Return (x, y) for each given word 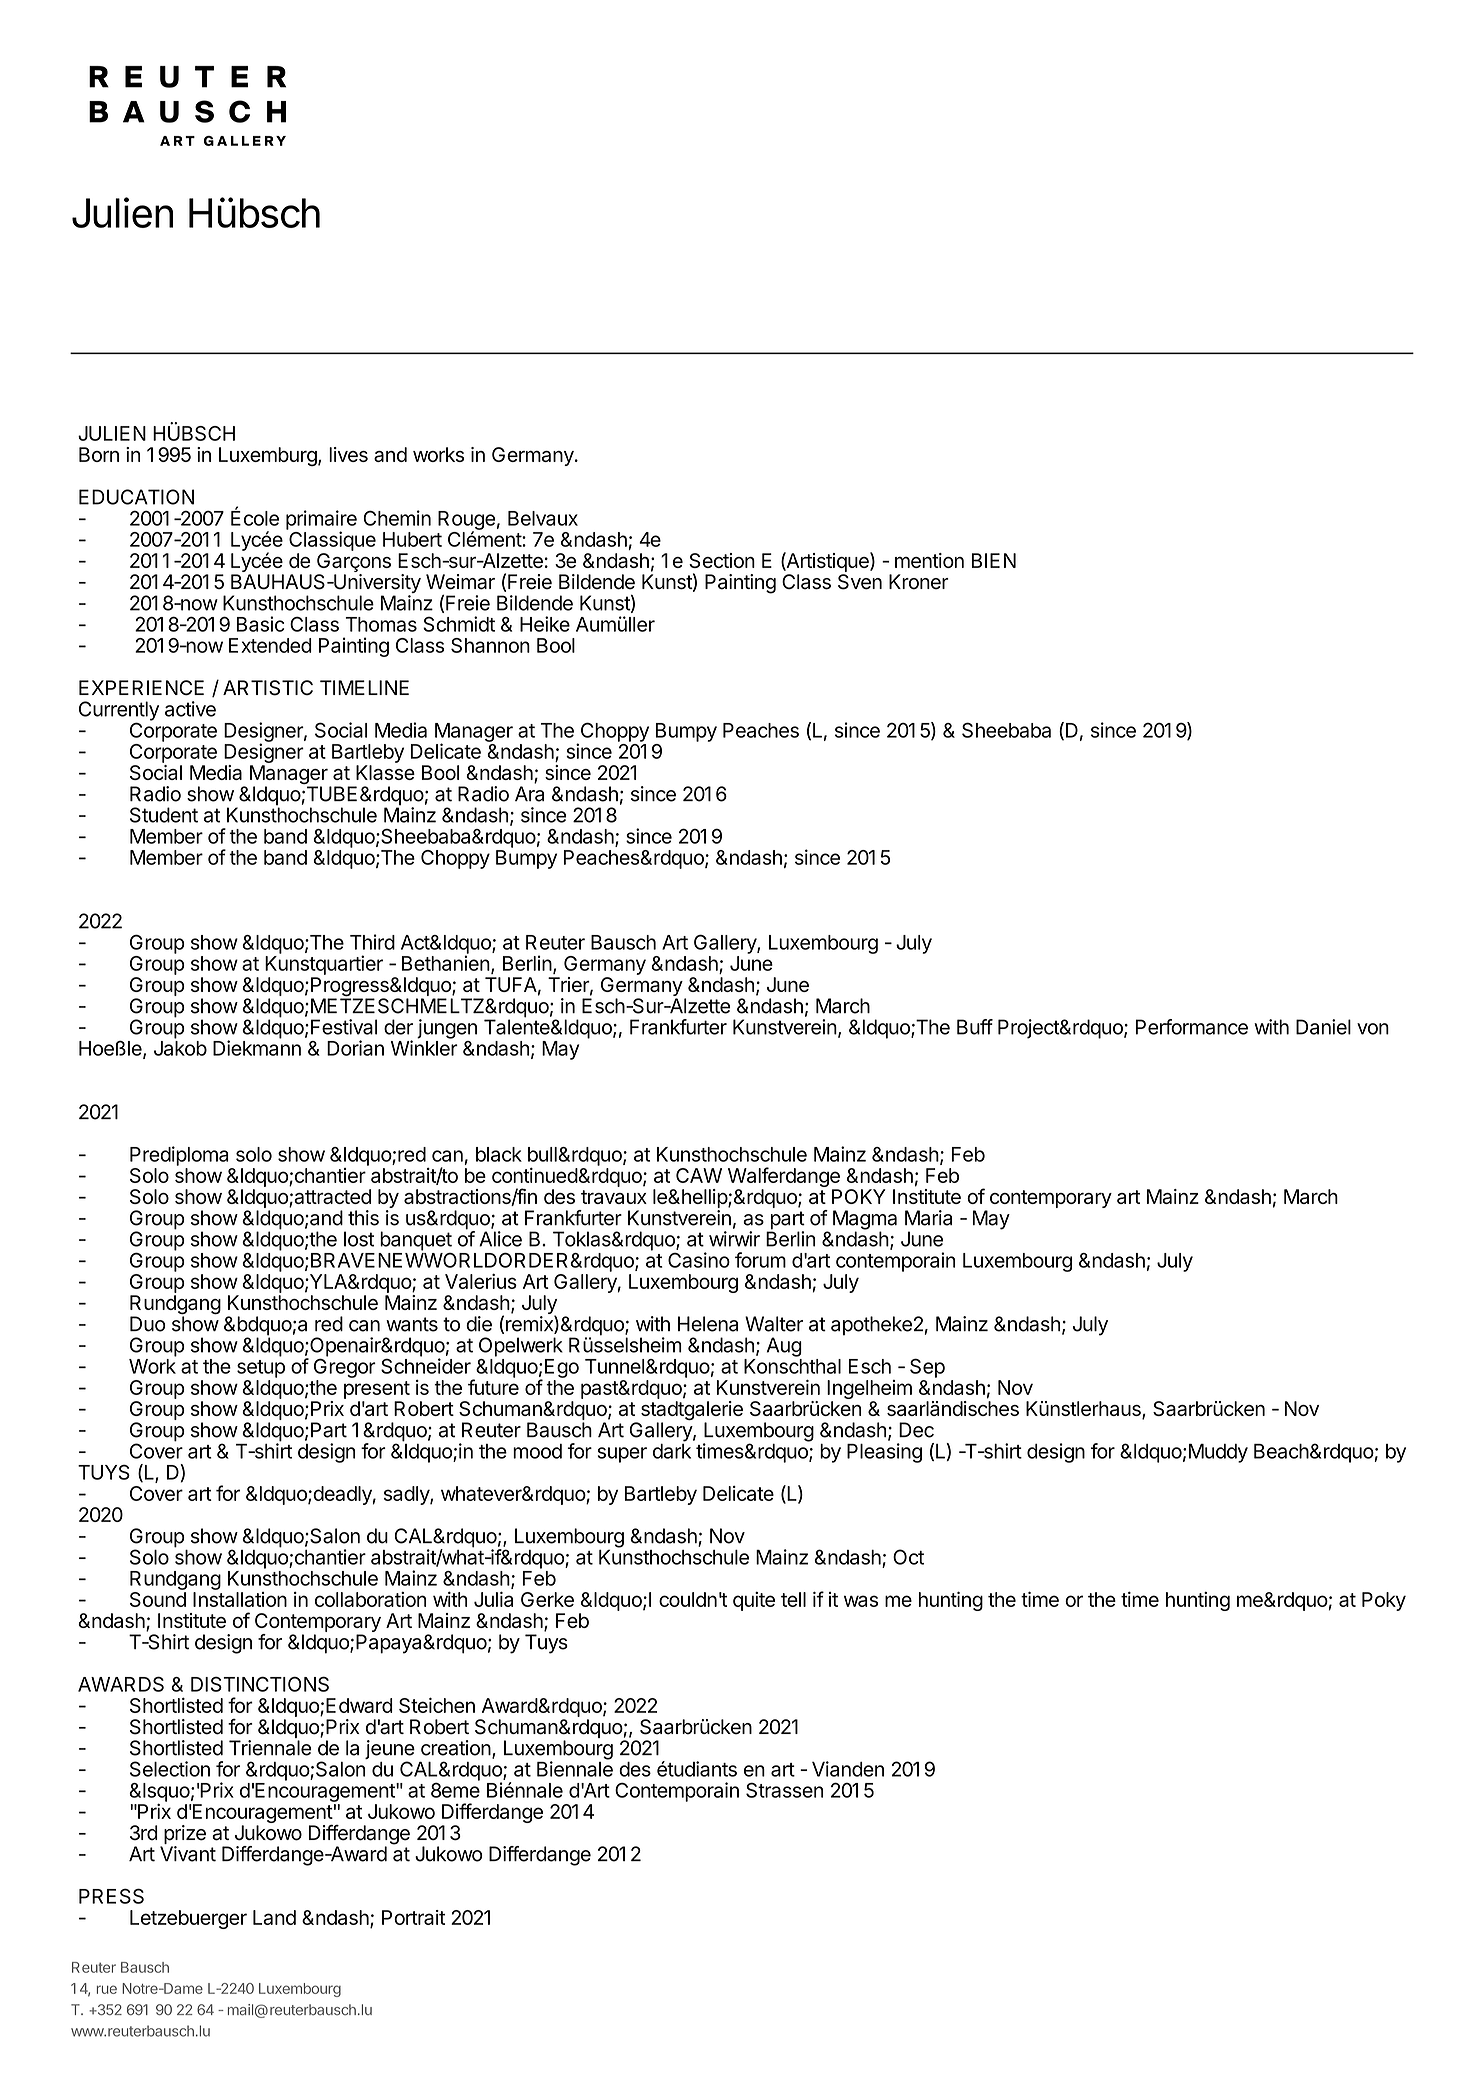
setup (261, 1369)
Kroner (919, 582)
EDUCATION (136, 497)
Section (722, 560)
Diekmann (257, 1048)
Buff (975, 1027)
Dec (916, 1430)
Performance (1192, 1027)
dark (672, 1451)
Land (274, 1917)
